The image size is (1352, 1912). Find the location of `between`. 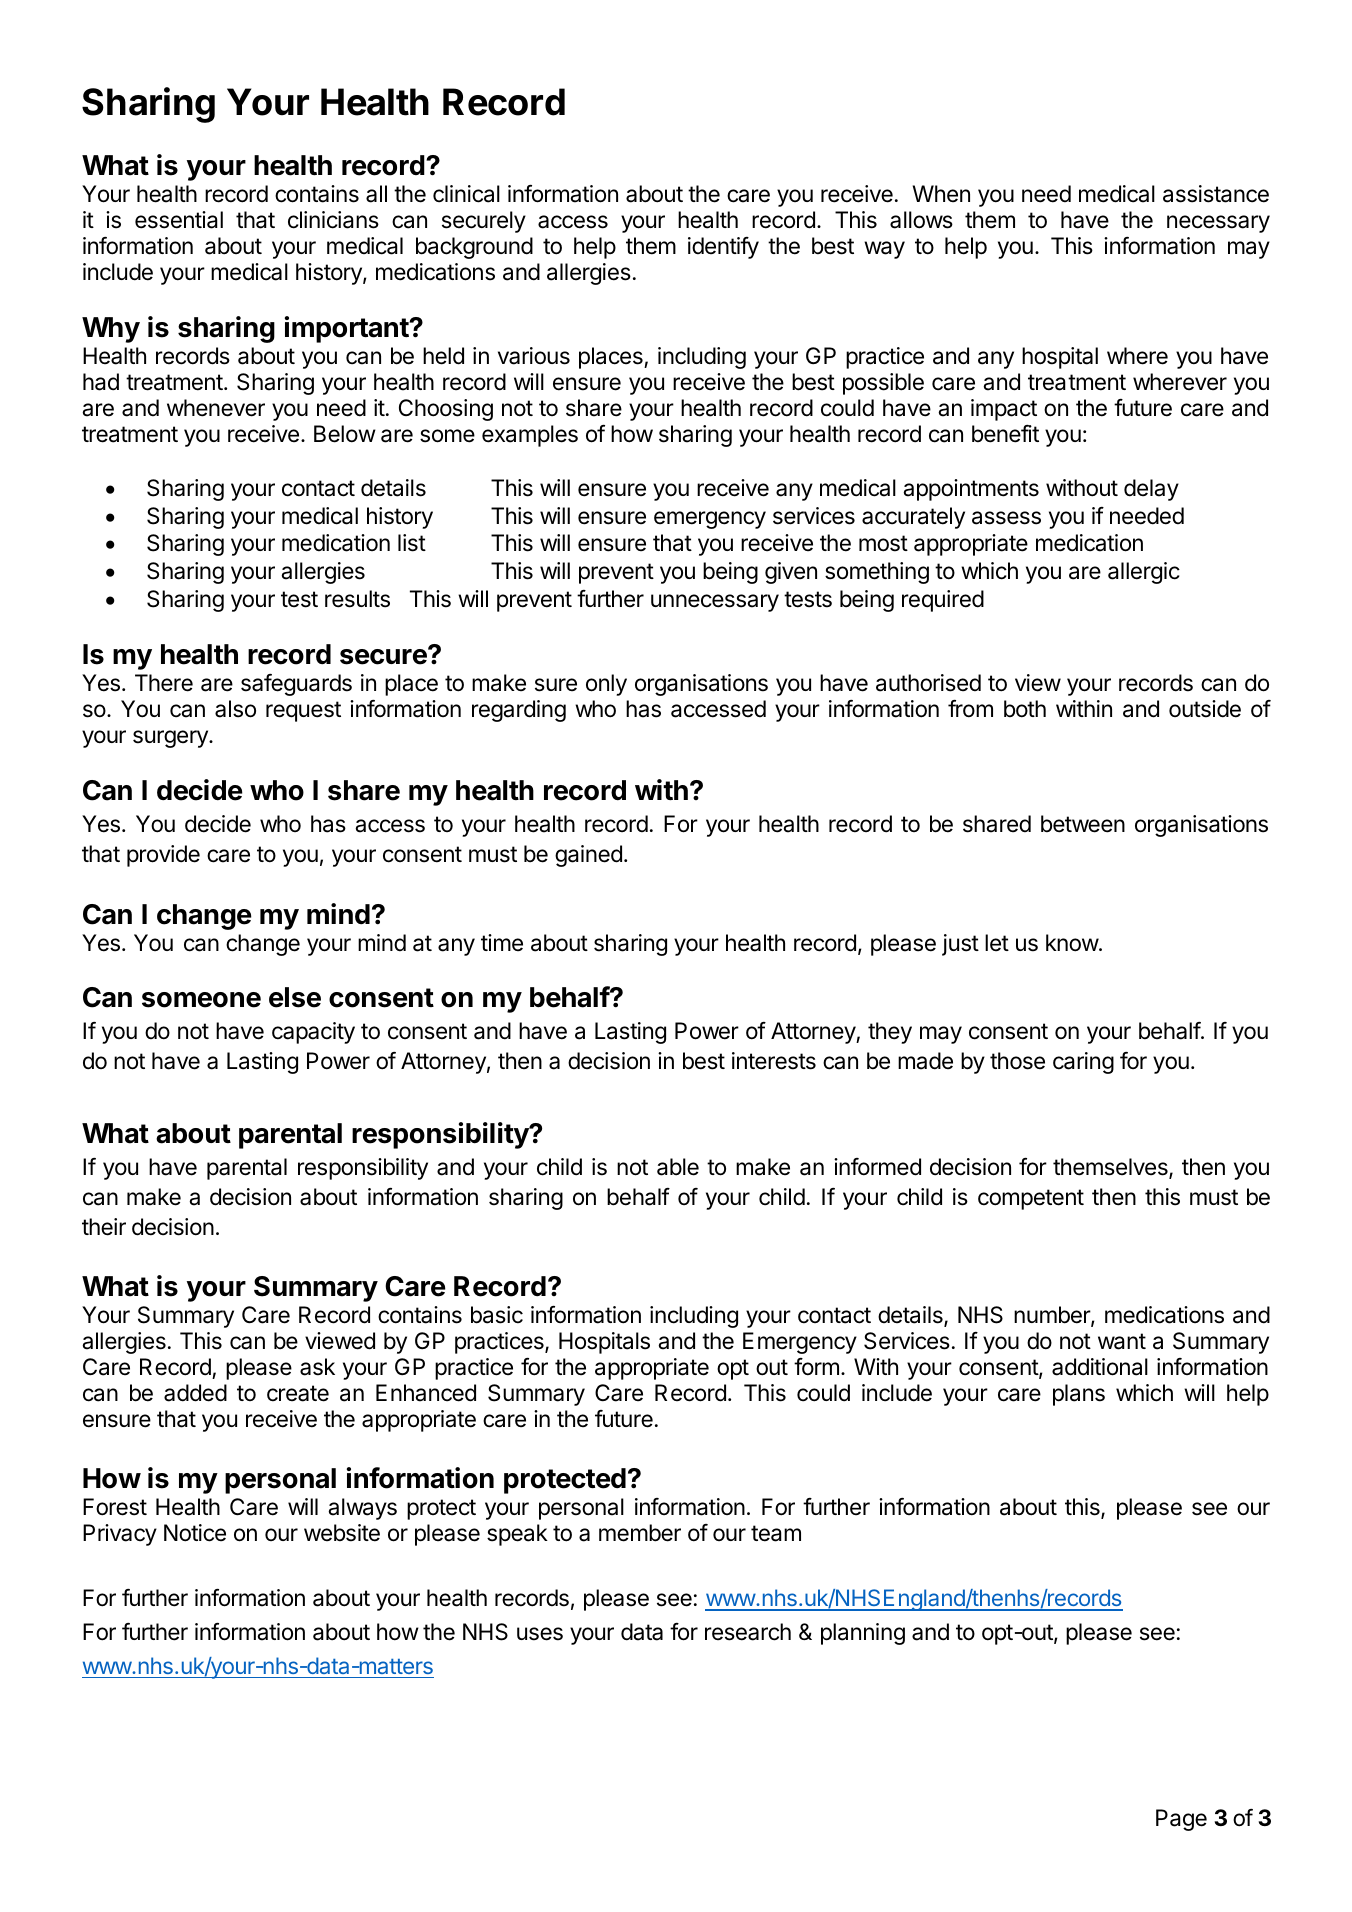

between is located at coordinates (1083, 824).
